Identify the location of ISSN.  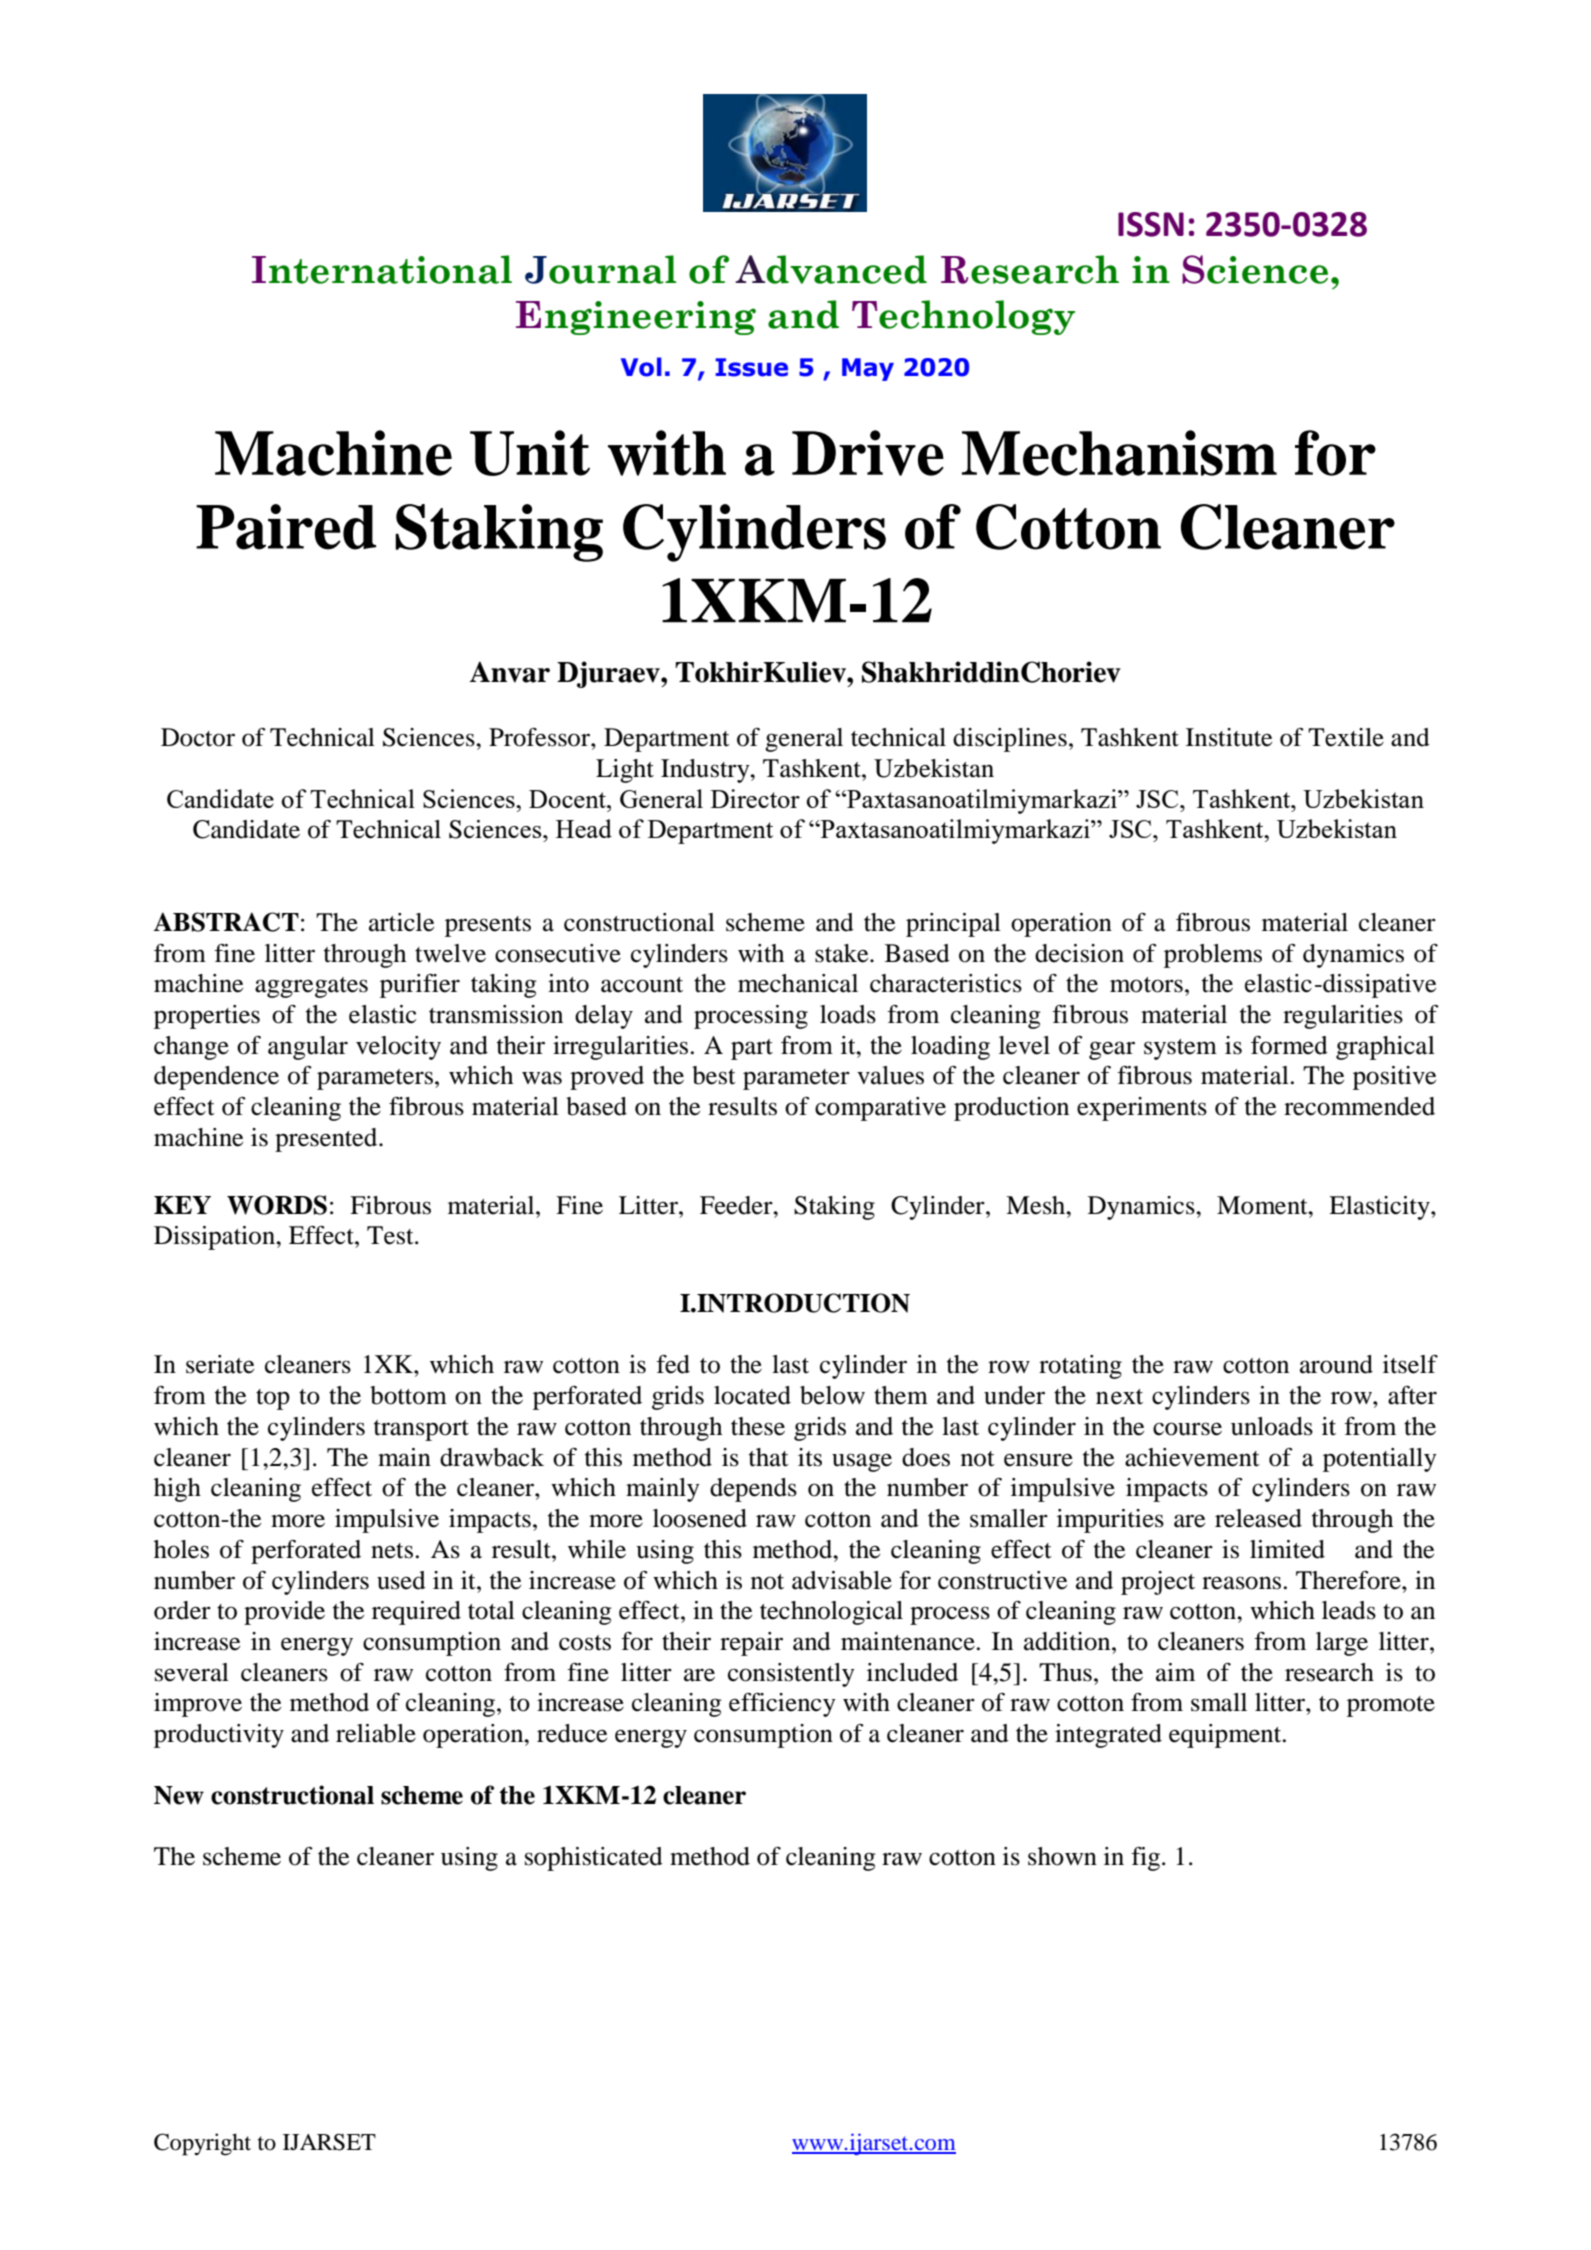
(1151, 224).
